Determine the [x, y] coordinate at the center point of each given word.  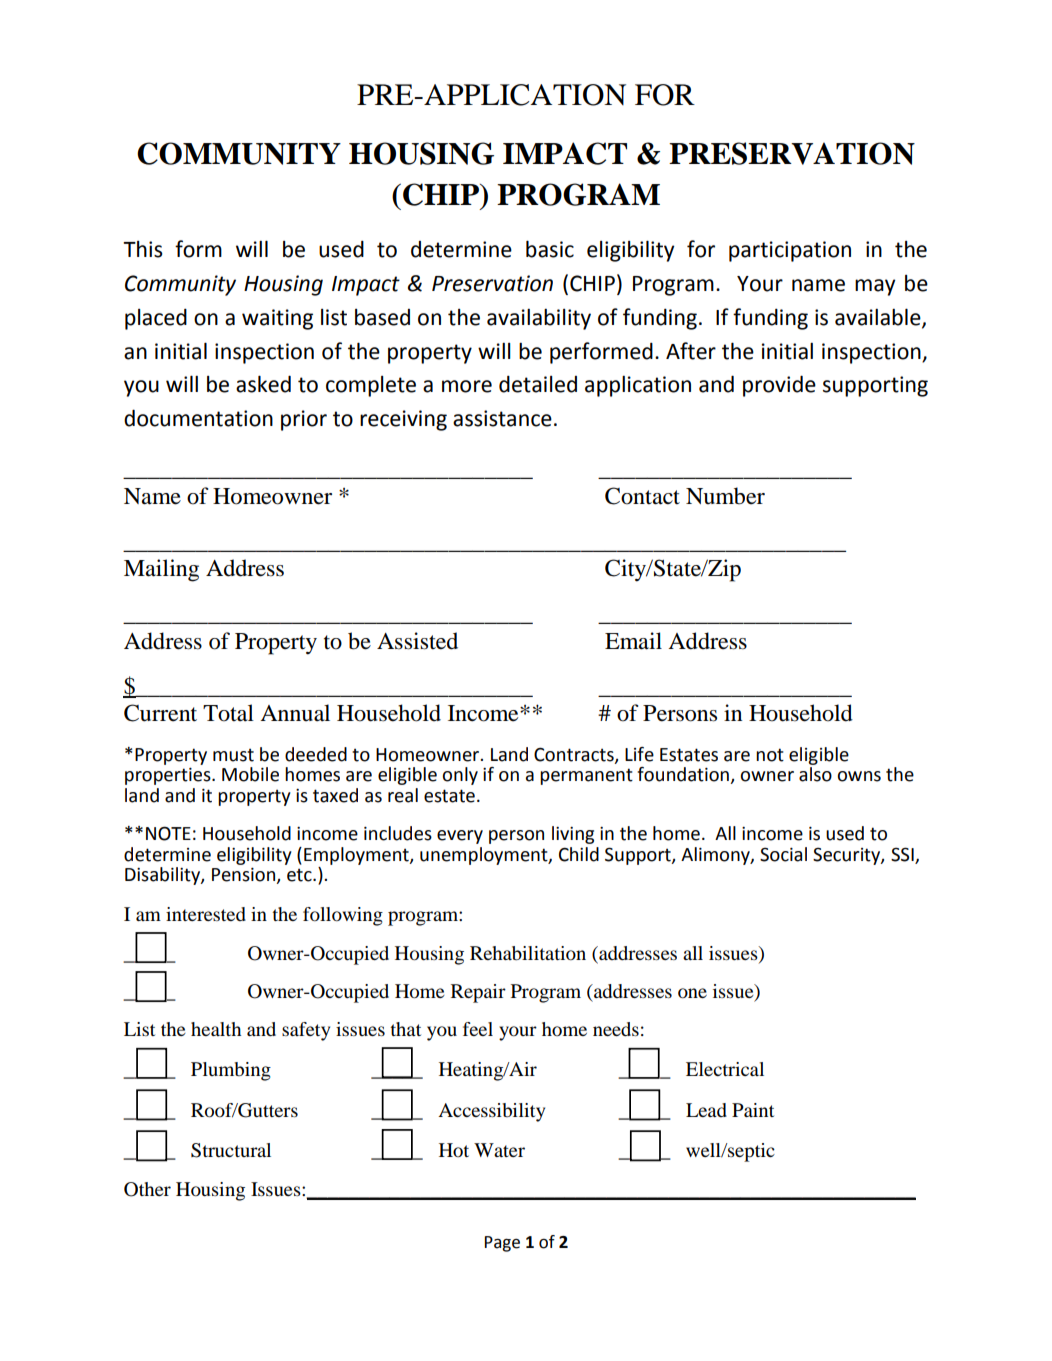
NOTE [168, 833]
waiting [277, 319]
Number [725, 496]
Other [147, 1189]
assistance [502, 418]
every [460, 837]
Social [783, 854]
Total [228, 713]
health [216, 1029]
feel [478, 1029]
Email [633, 641]
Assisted [417, 641]
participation [790, 251]
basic [550, 249]
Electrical [725, 1069]
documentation [198, 418]
